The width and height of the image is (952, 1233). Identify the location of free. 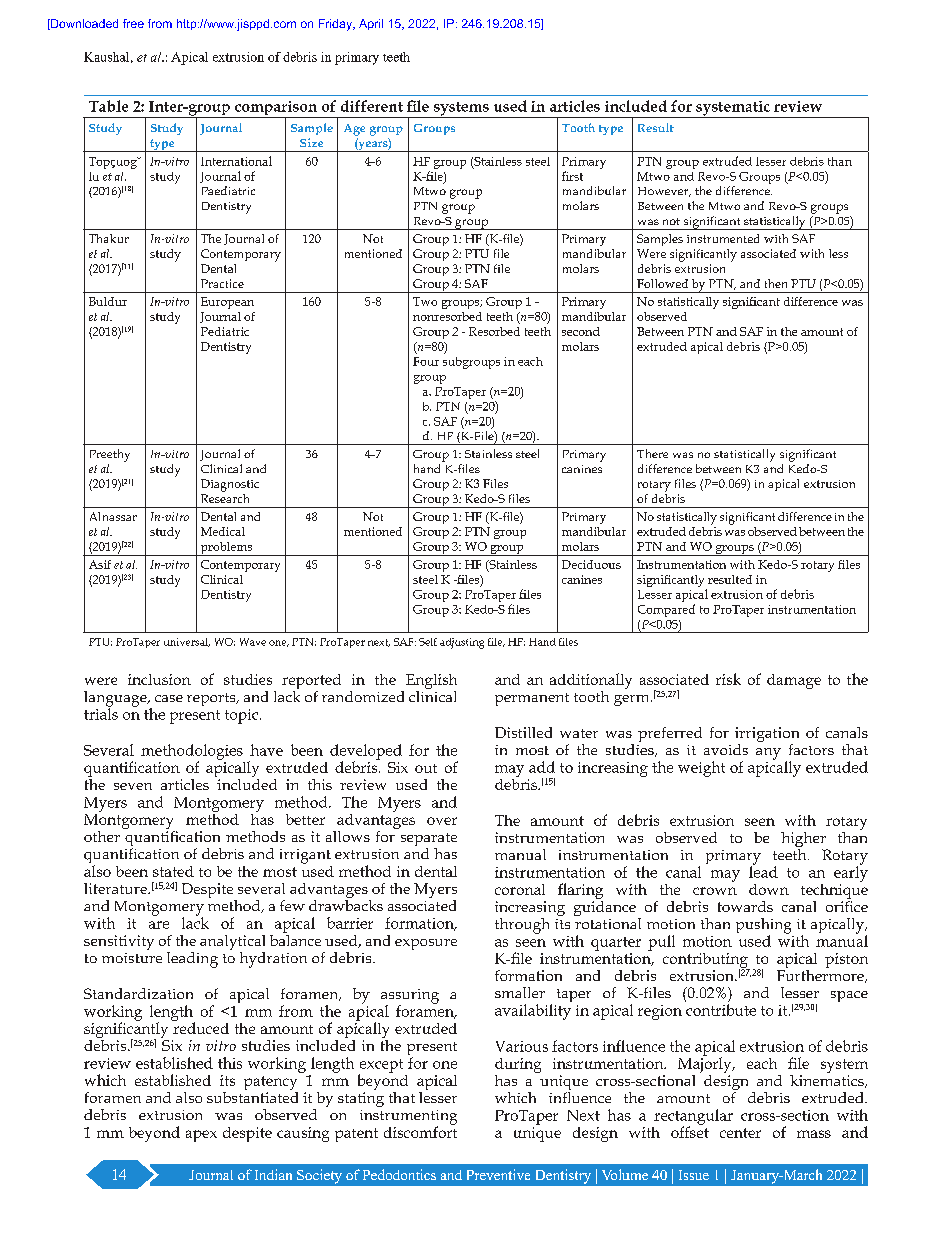
(133, 23).
